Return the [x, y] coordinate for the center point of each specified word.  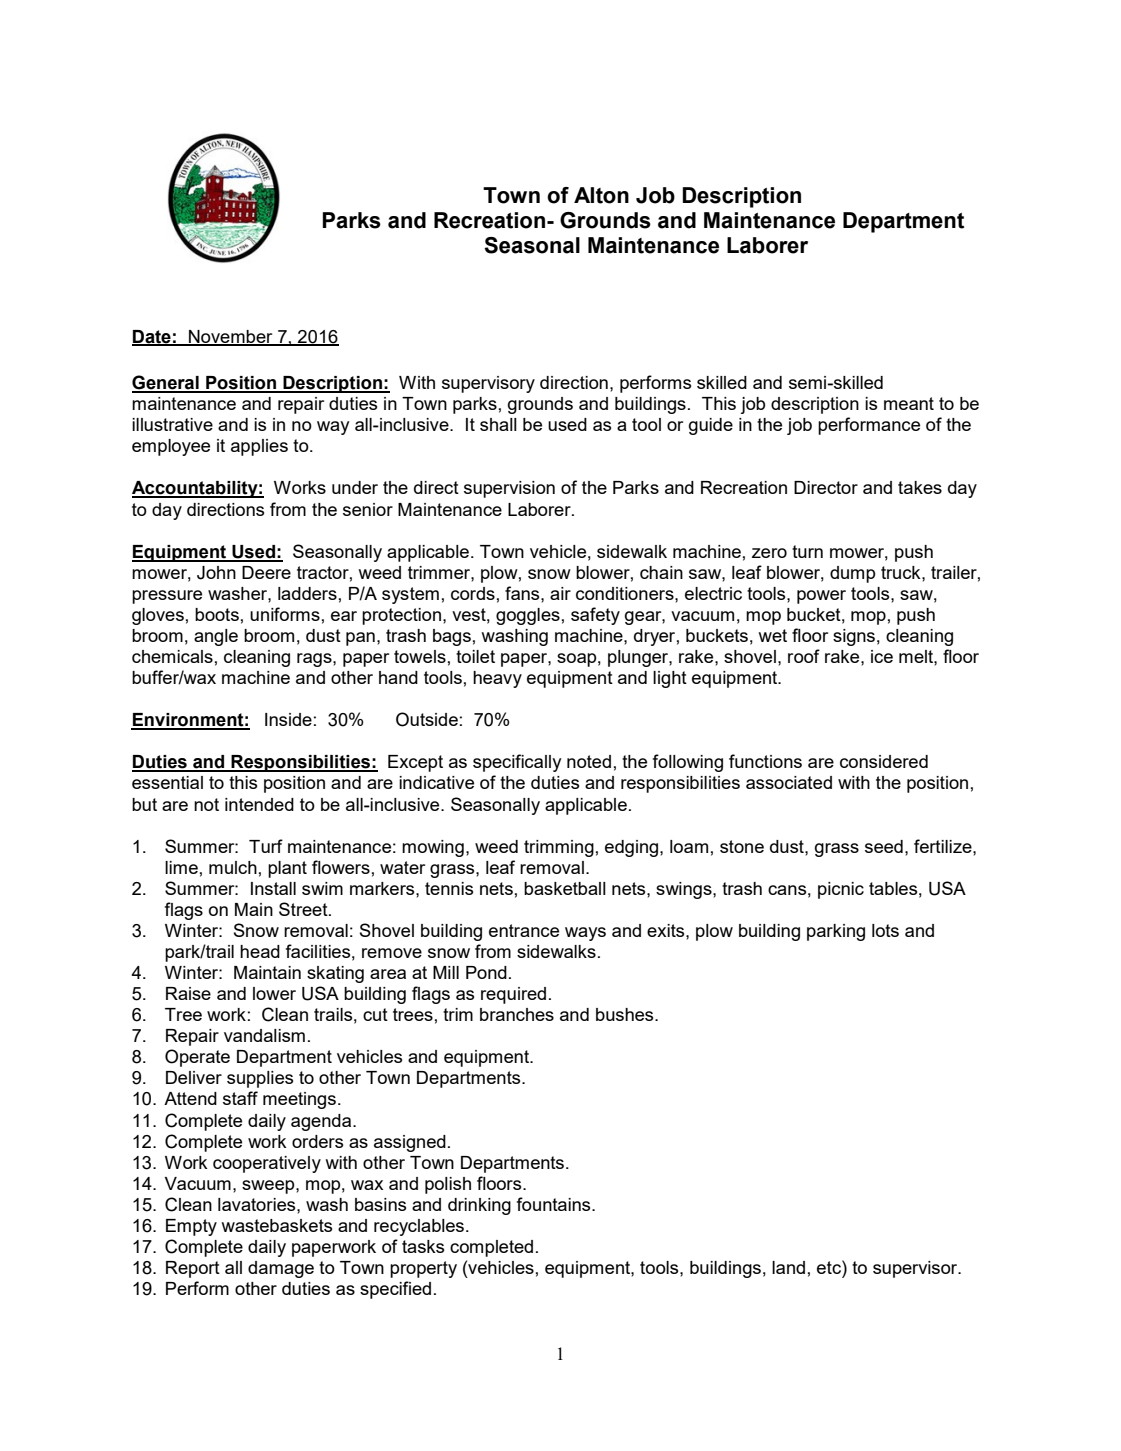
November [231, 337]
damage [281, 1269]
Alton [601, 195]
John [216, 573]
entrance [524, 930]
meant [909, 403]
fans [523, 593]
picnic [841, 890]
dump [852, 574]
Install [273, 888]
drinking [479, 1206]
